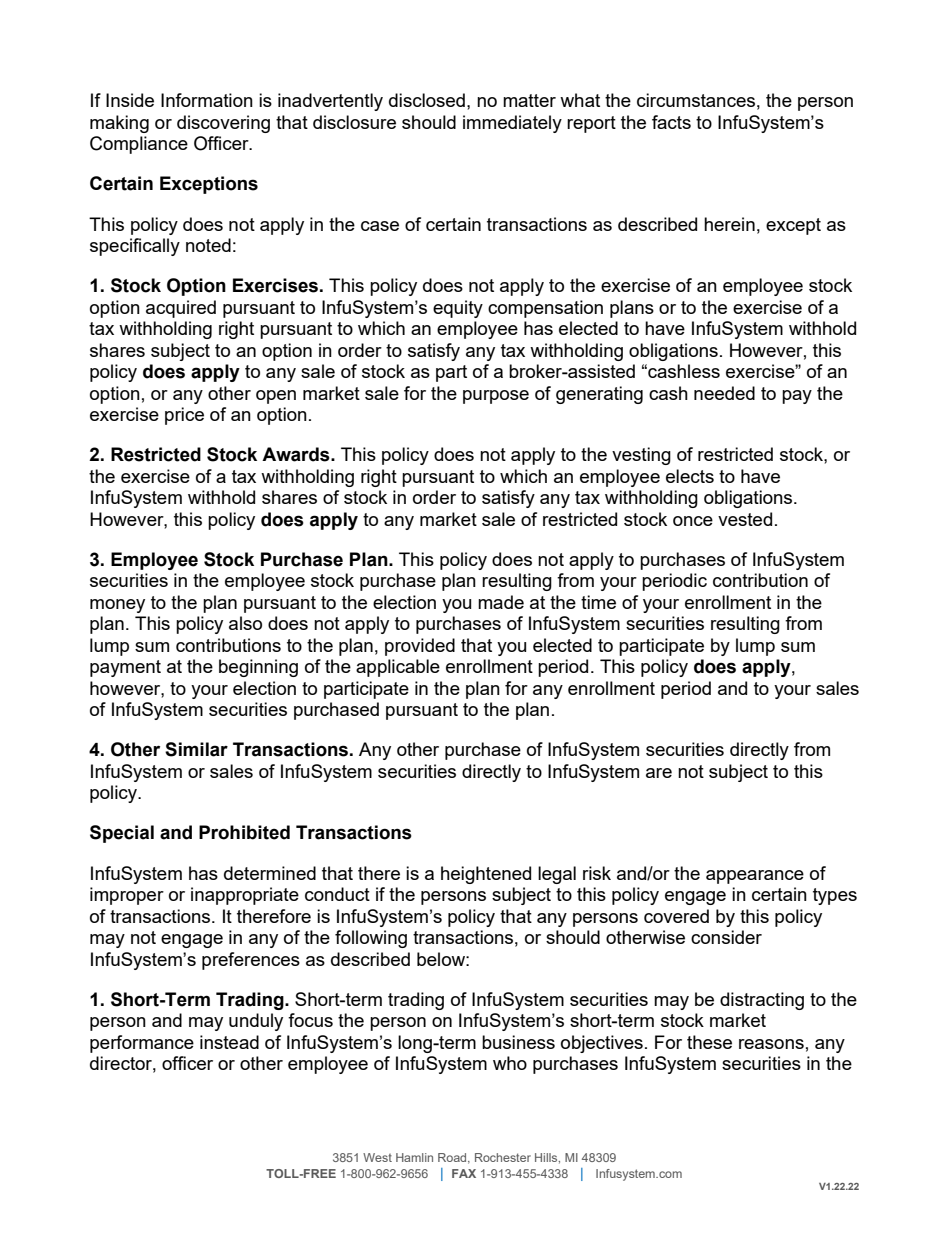  What do you see at coordinates (512, 124) in the document?
I see `immediately` at bounding box center [512, 124].
